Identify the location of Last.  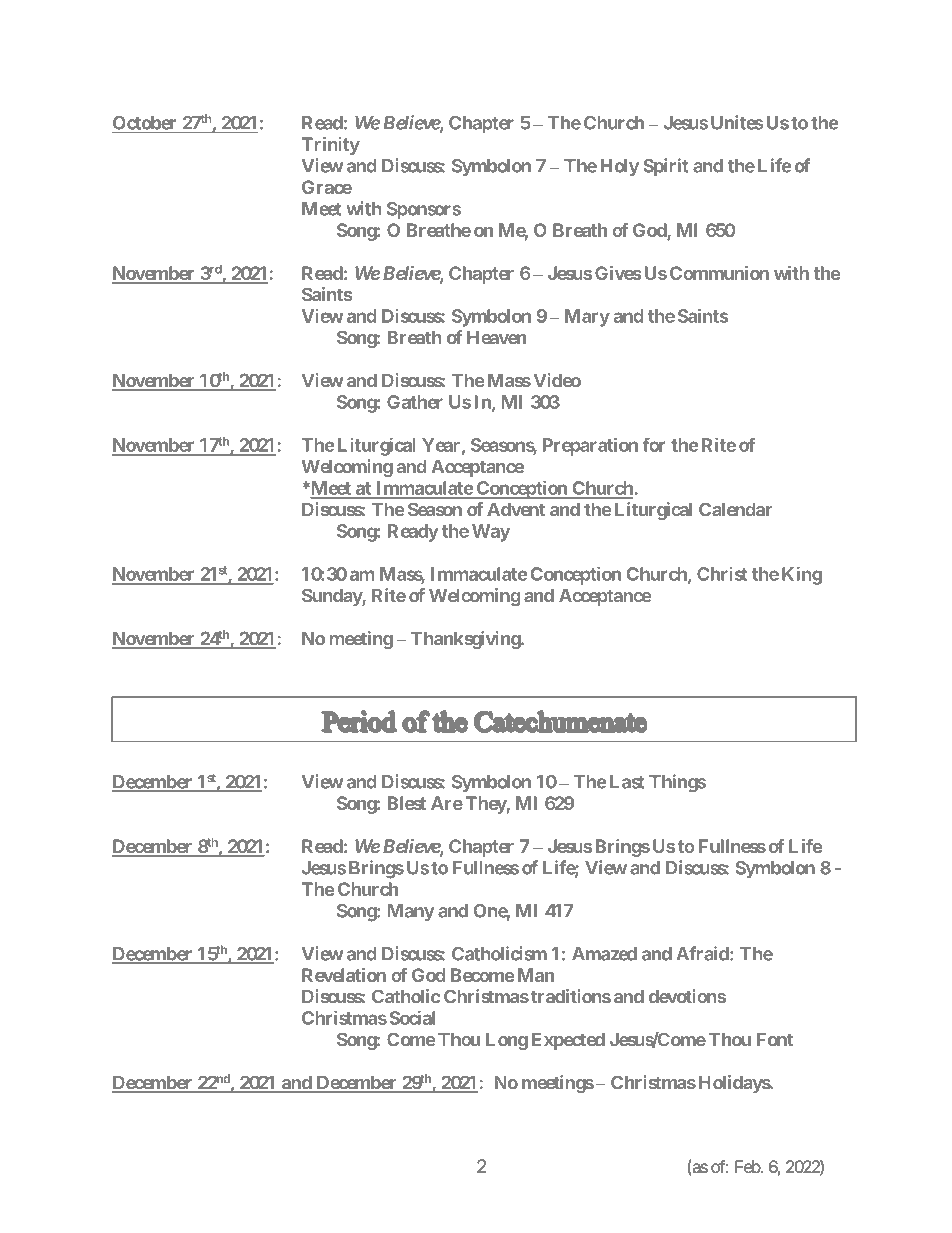
(627, 782).
